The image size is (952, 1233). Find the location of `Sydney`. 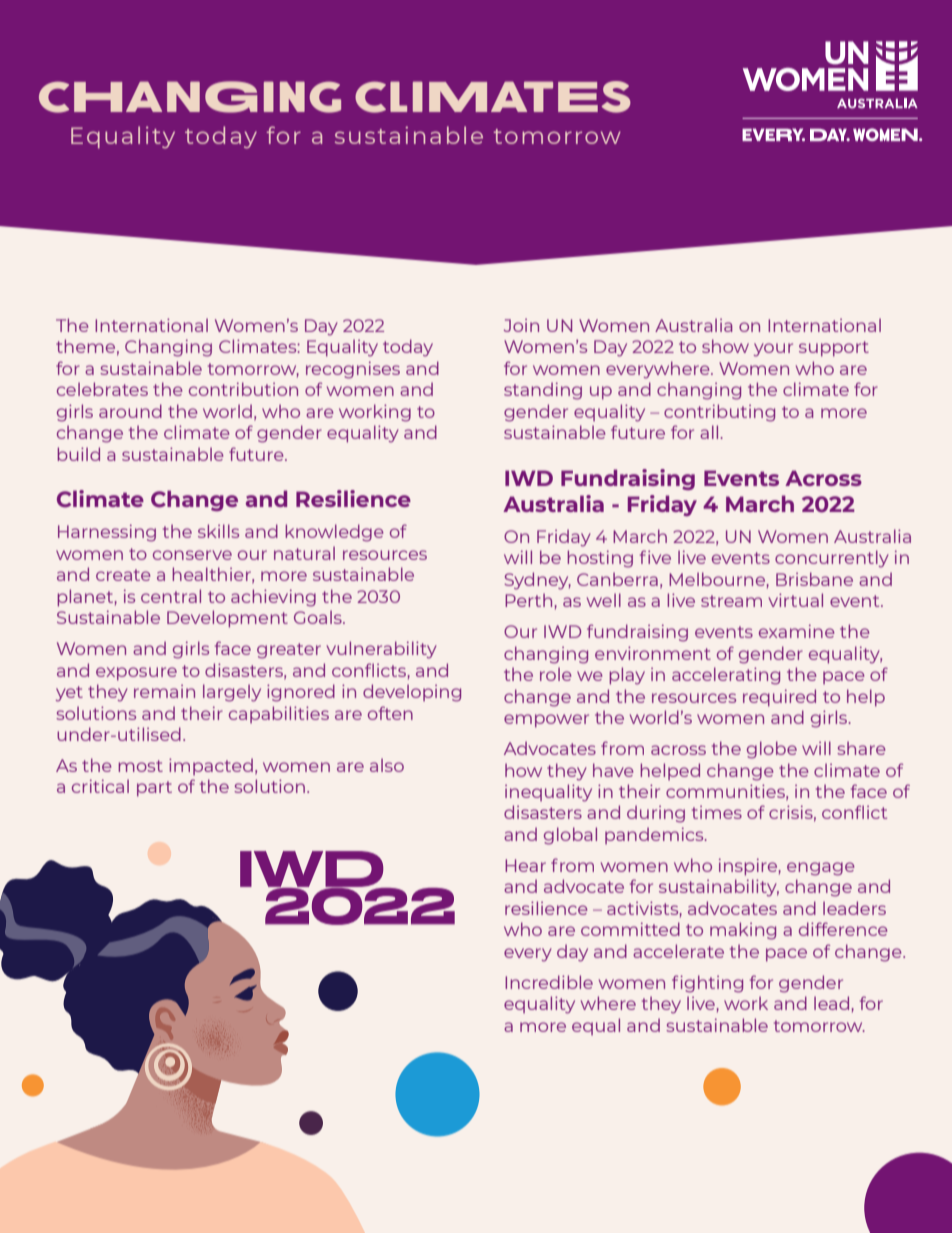

Sydney is located at coordinates (537, 581).
